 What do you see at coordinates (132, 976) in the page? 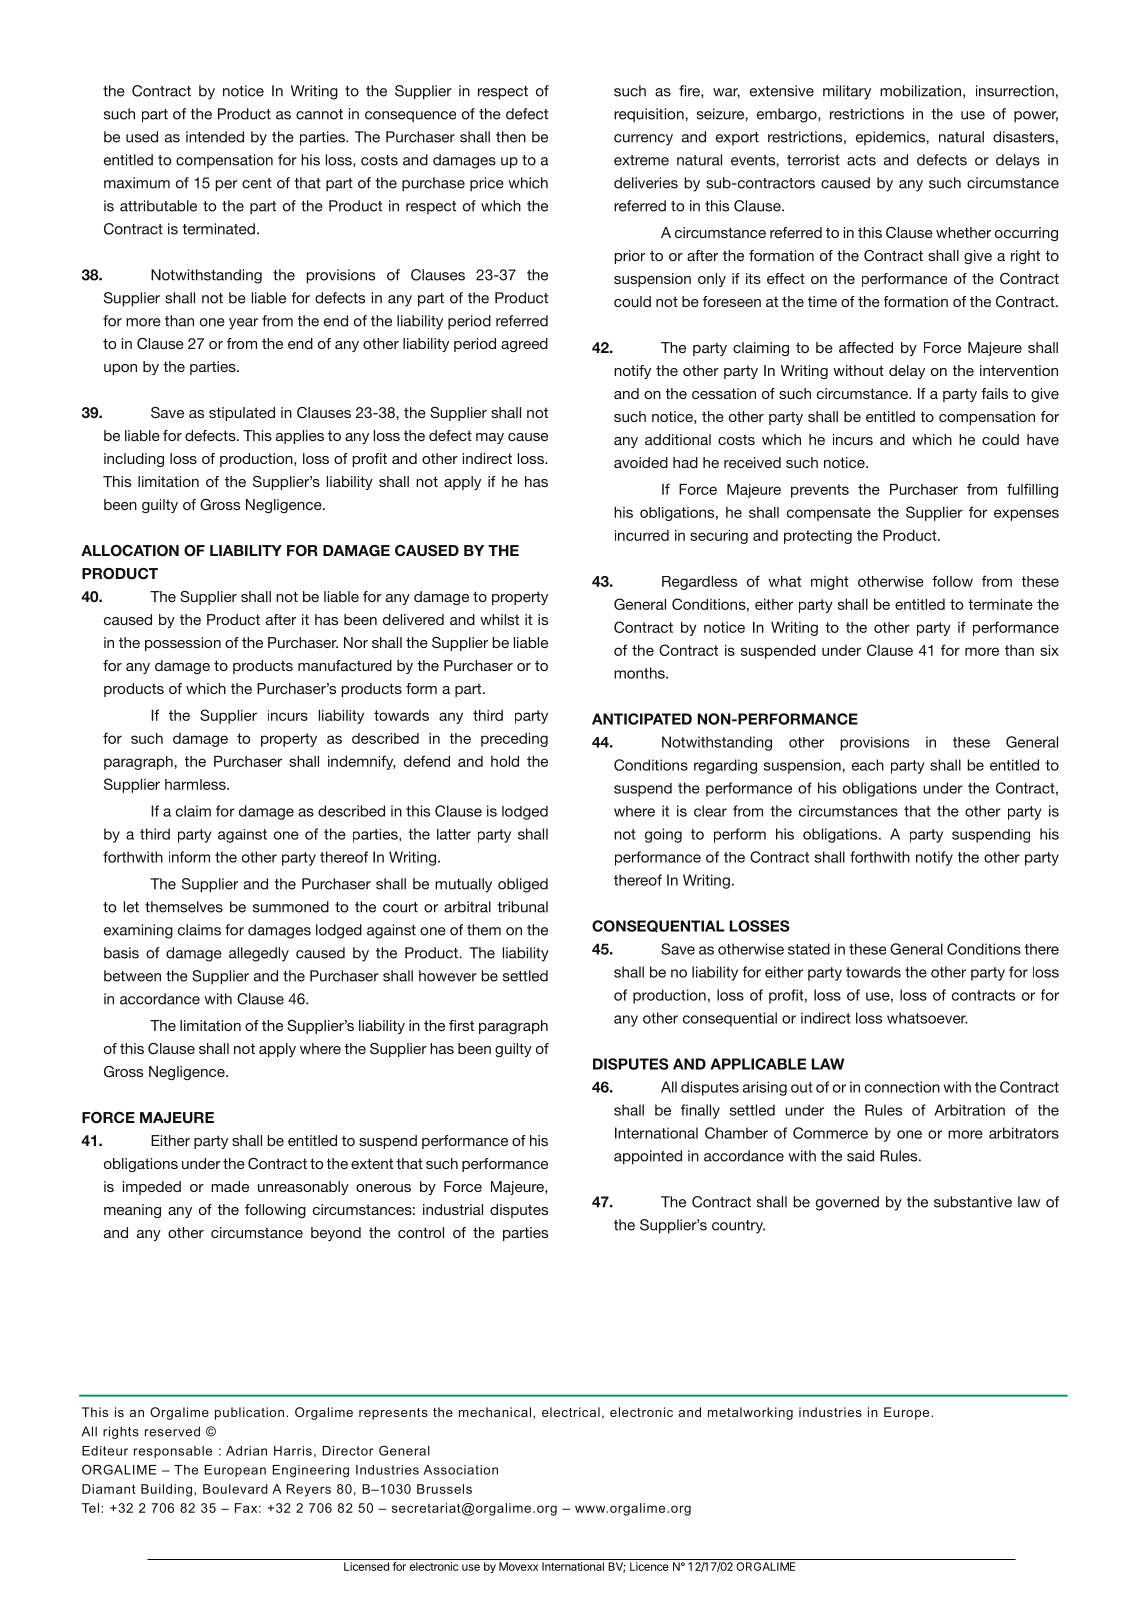
I see `between` at bounding box center [132, 976].
